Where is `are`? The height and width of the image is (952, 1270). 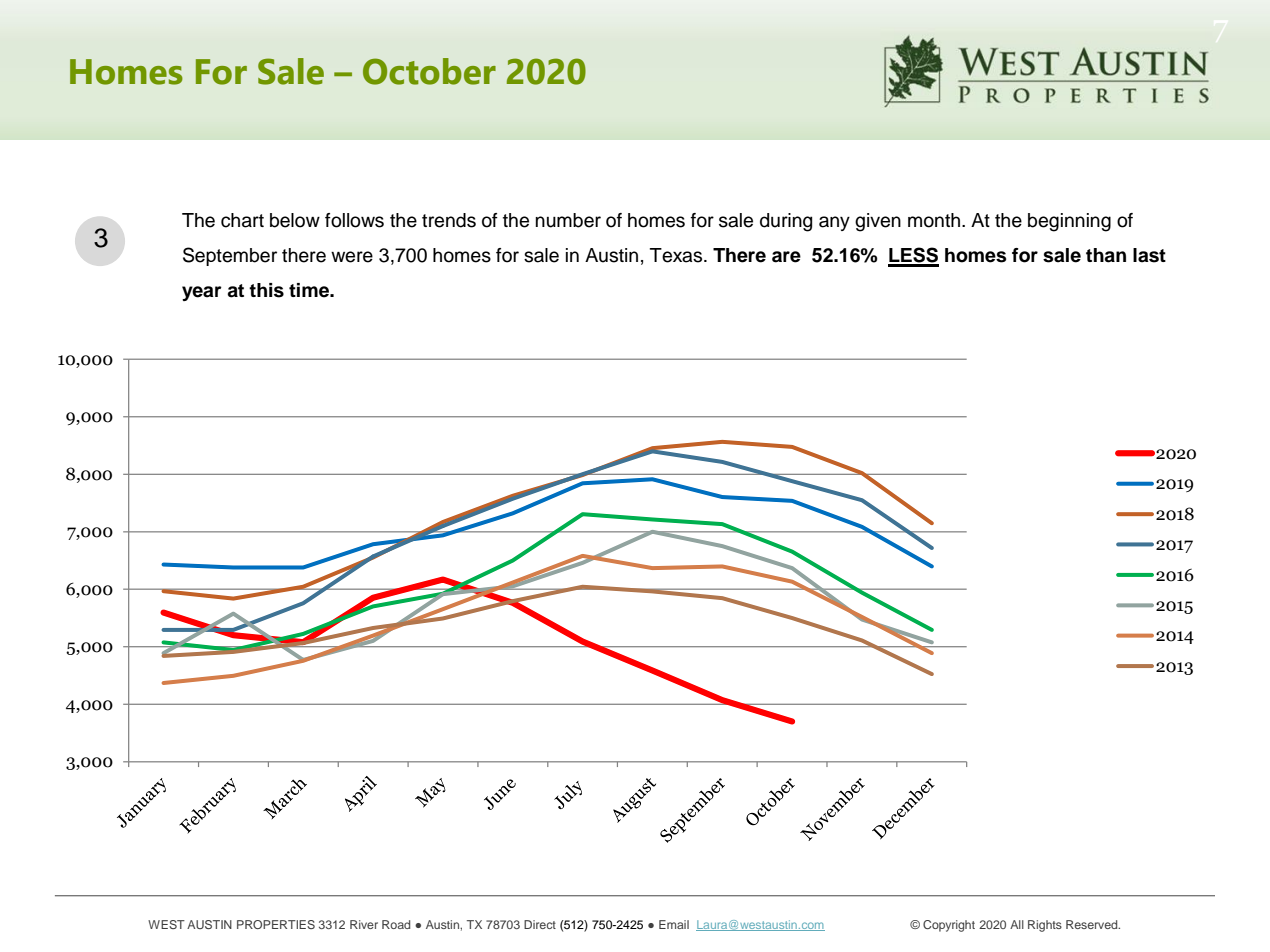 are is located at coordinates (786, 257).
